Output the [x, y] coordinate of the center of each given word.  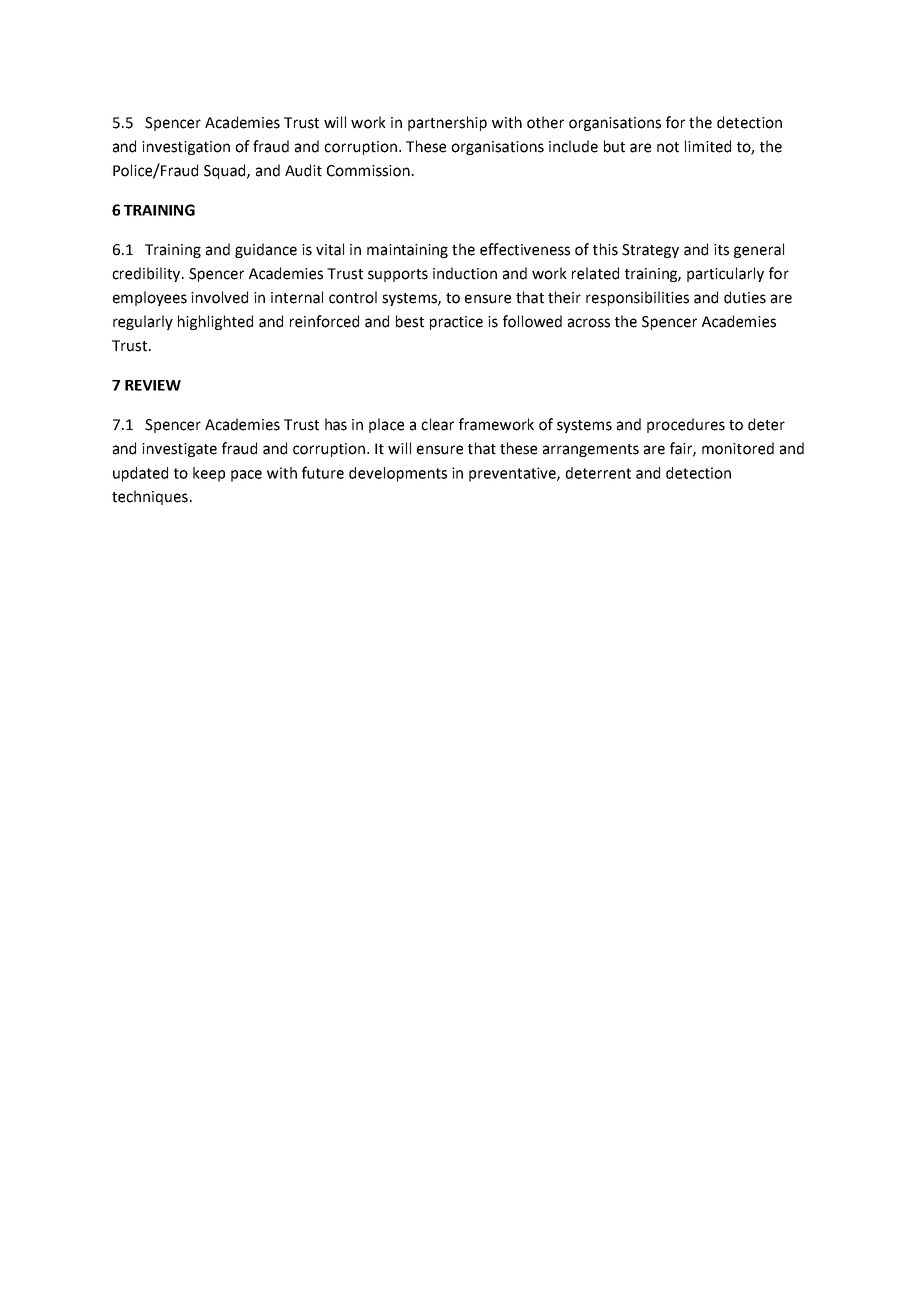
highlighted [215, 322]
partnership [447, 123]
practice [456, 323]
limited [708, 146]
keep [209, 474]
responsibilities [637, 298]
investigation [186, 148]
